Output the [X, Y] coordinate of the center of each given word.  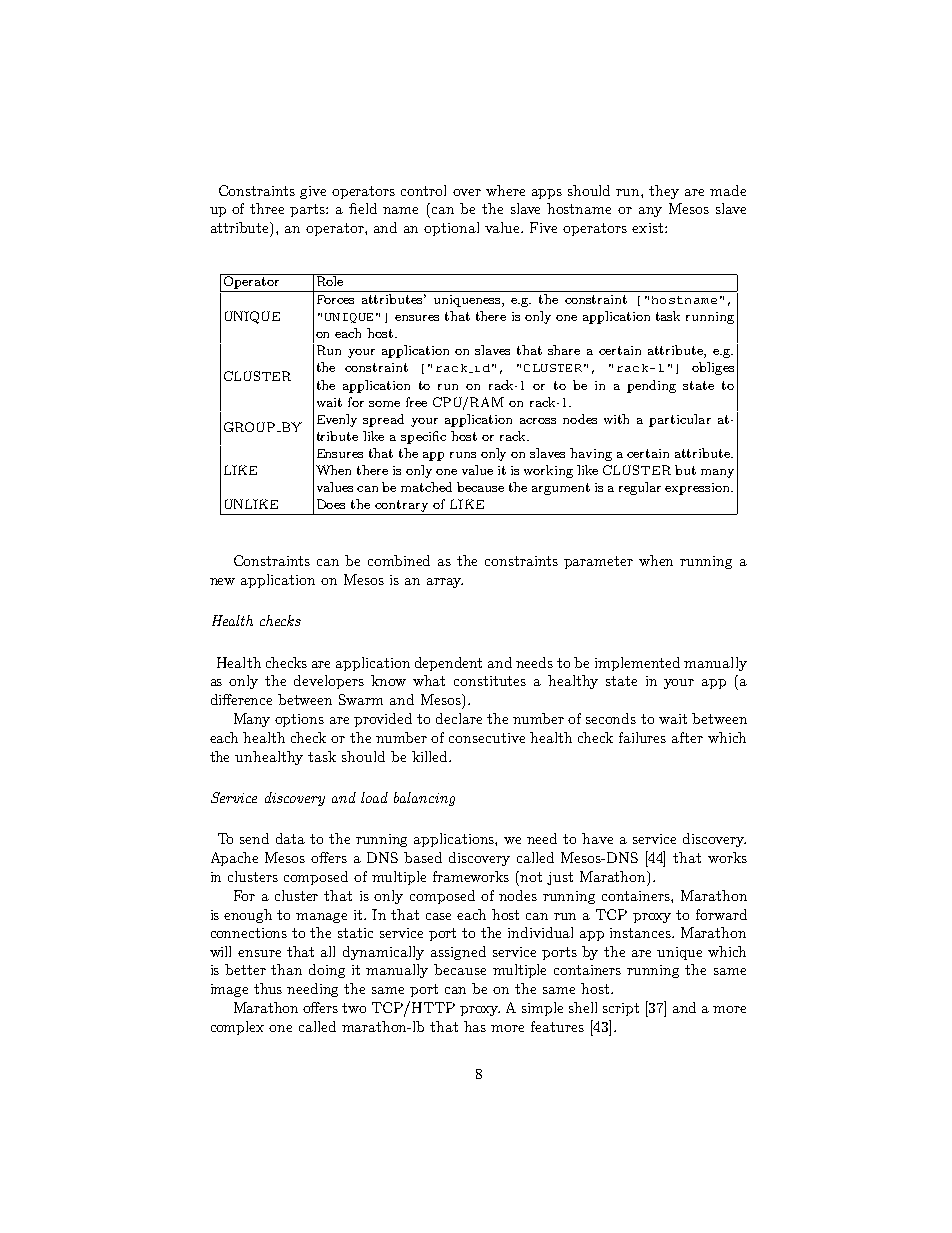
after [687, 737]
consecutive [487, 738]
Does [331, 504]
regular [640, 488]
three [267, 208]
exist [649, 228]
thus [268, 988]
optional [451, 229]
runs [463, 455]
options [299, 720]
